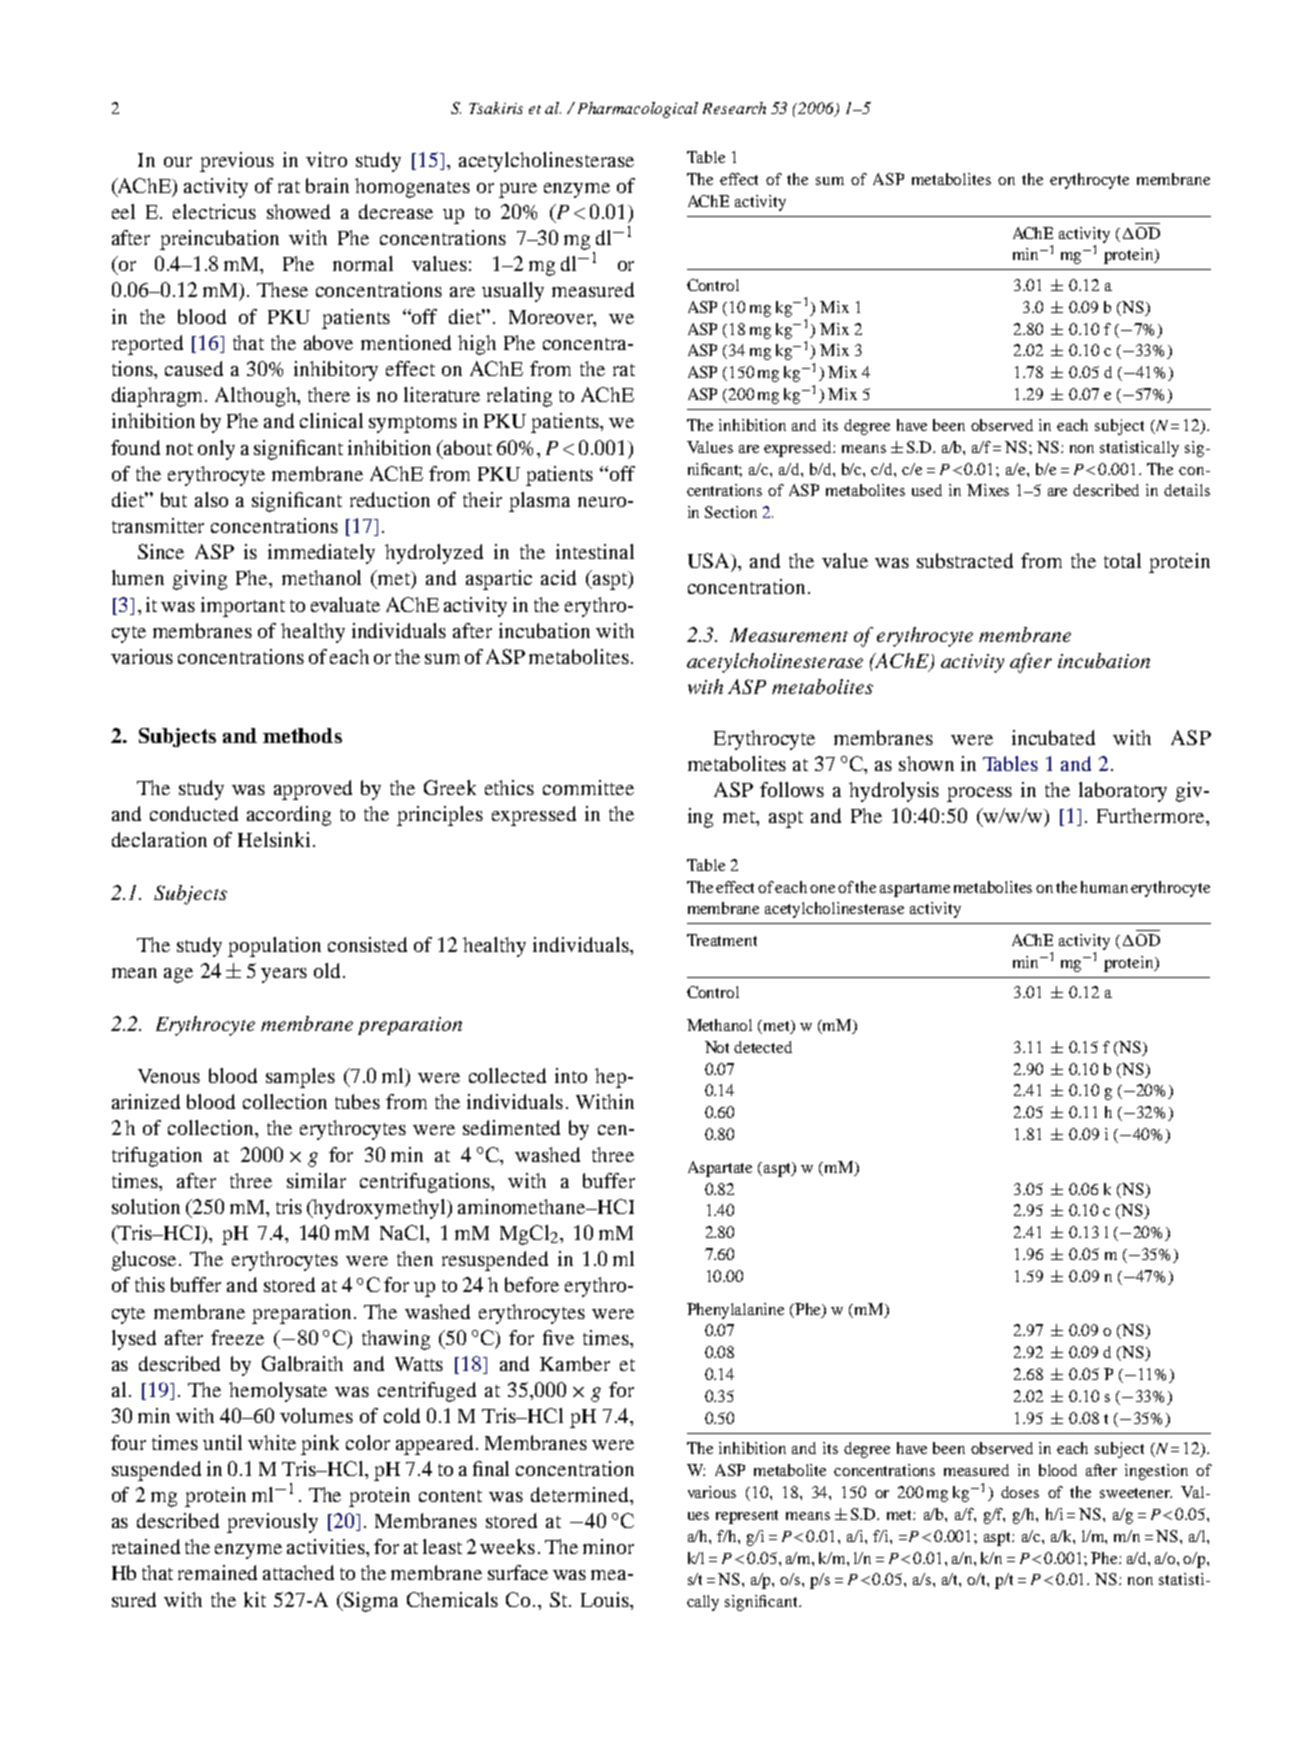 This screenshot has width=1303, height=1739. Describe the element at coordinates (326, 159) in the screenshot. I see `vitro` at that location.
